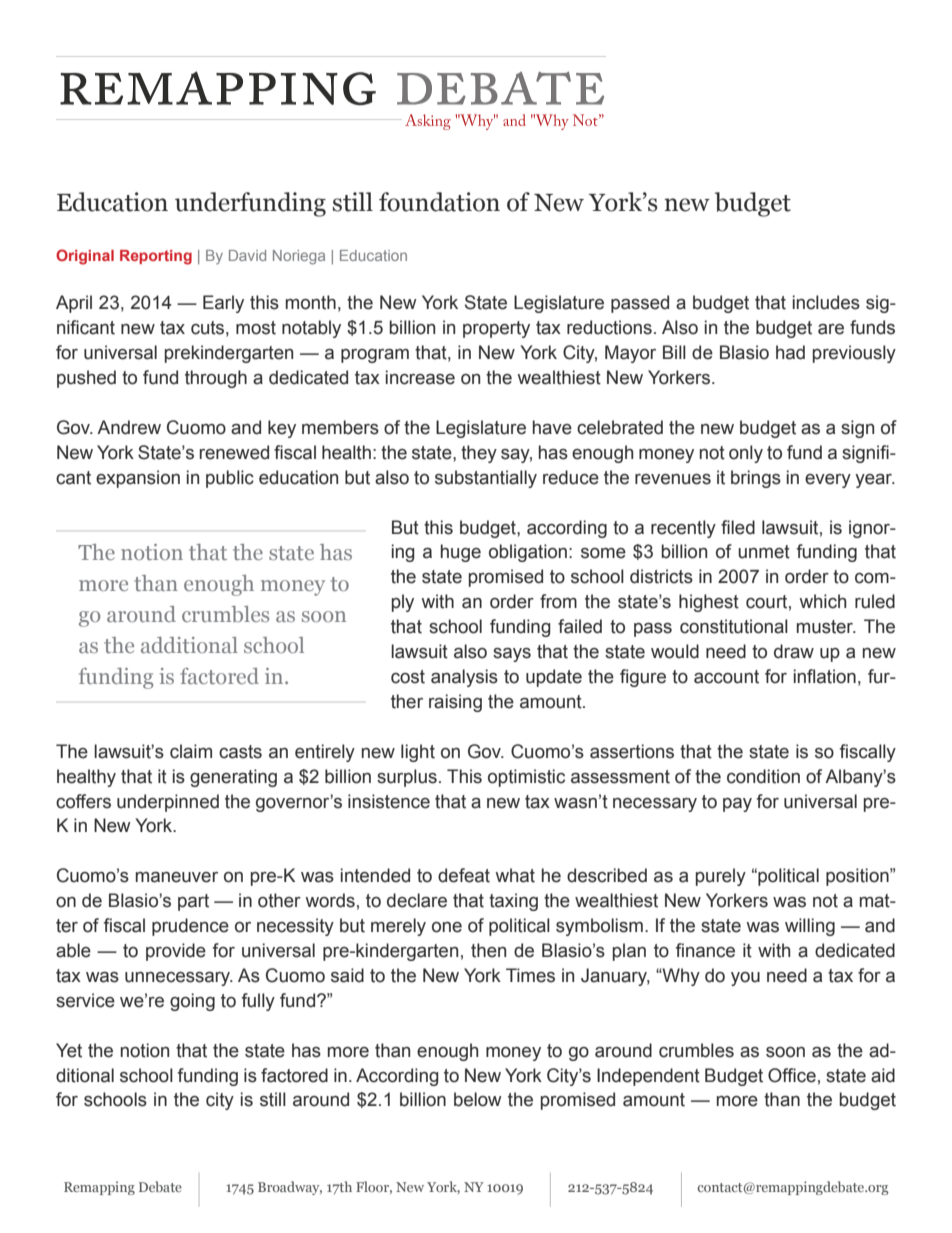 This screenshot has height=1233, width=952. I want to click on Yet, so click(69, 1050).
